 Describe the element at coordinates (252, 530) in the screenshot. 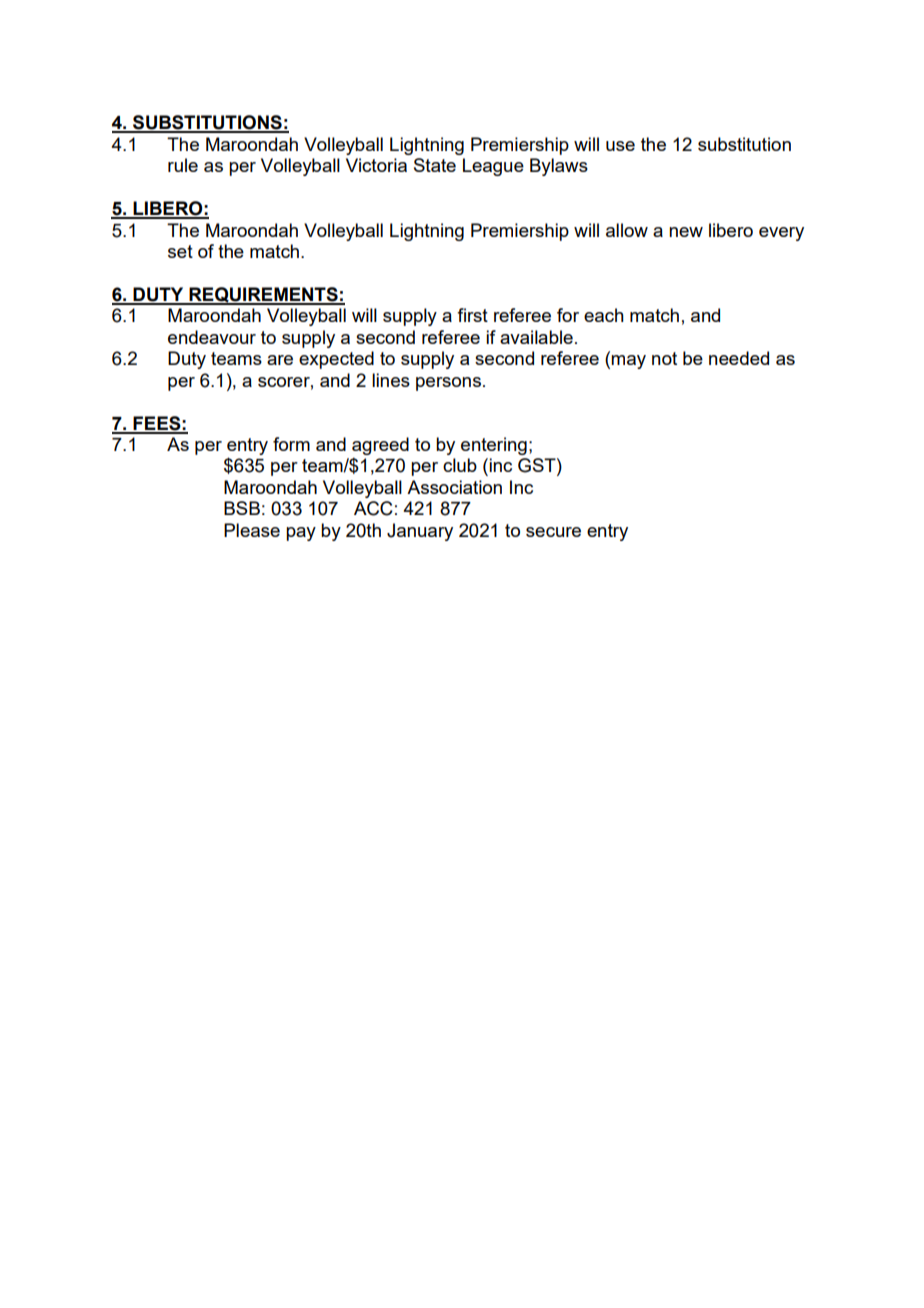

I see `Please` at that location.
